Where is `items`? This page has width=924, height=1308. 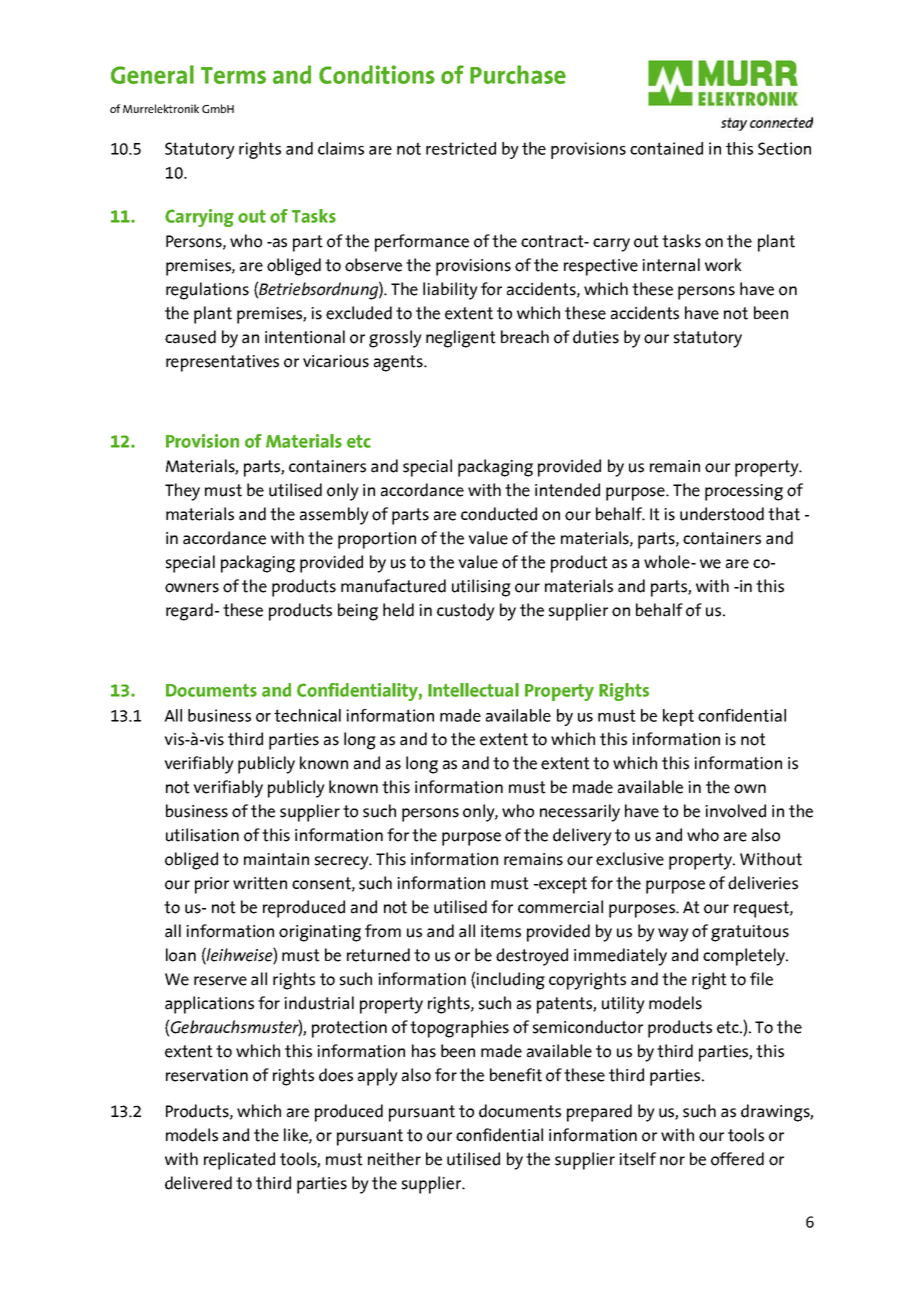 items is located at coordinates (501, 931).
